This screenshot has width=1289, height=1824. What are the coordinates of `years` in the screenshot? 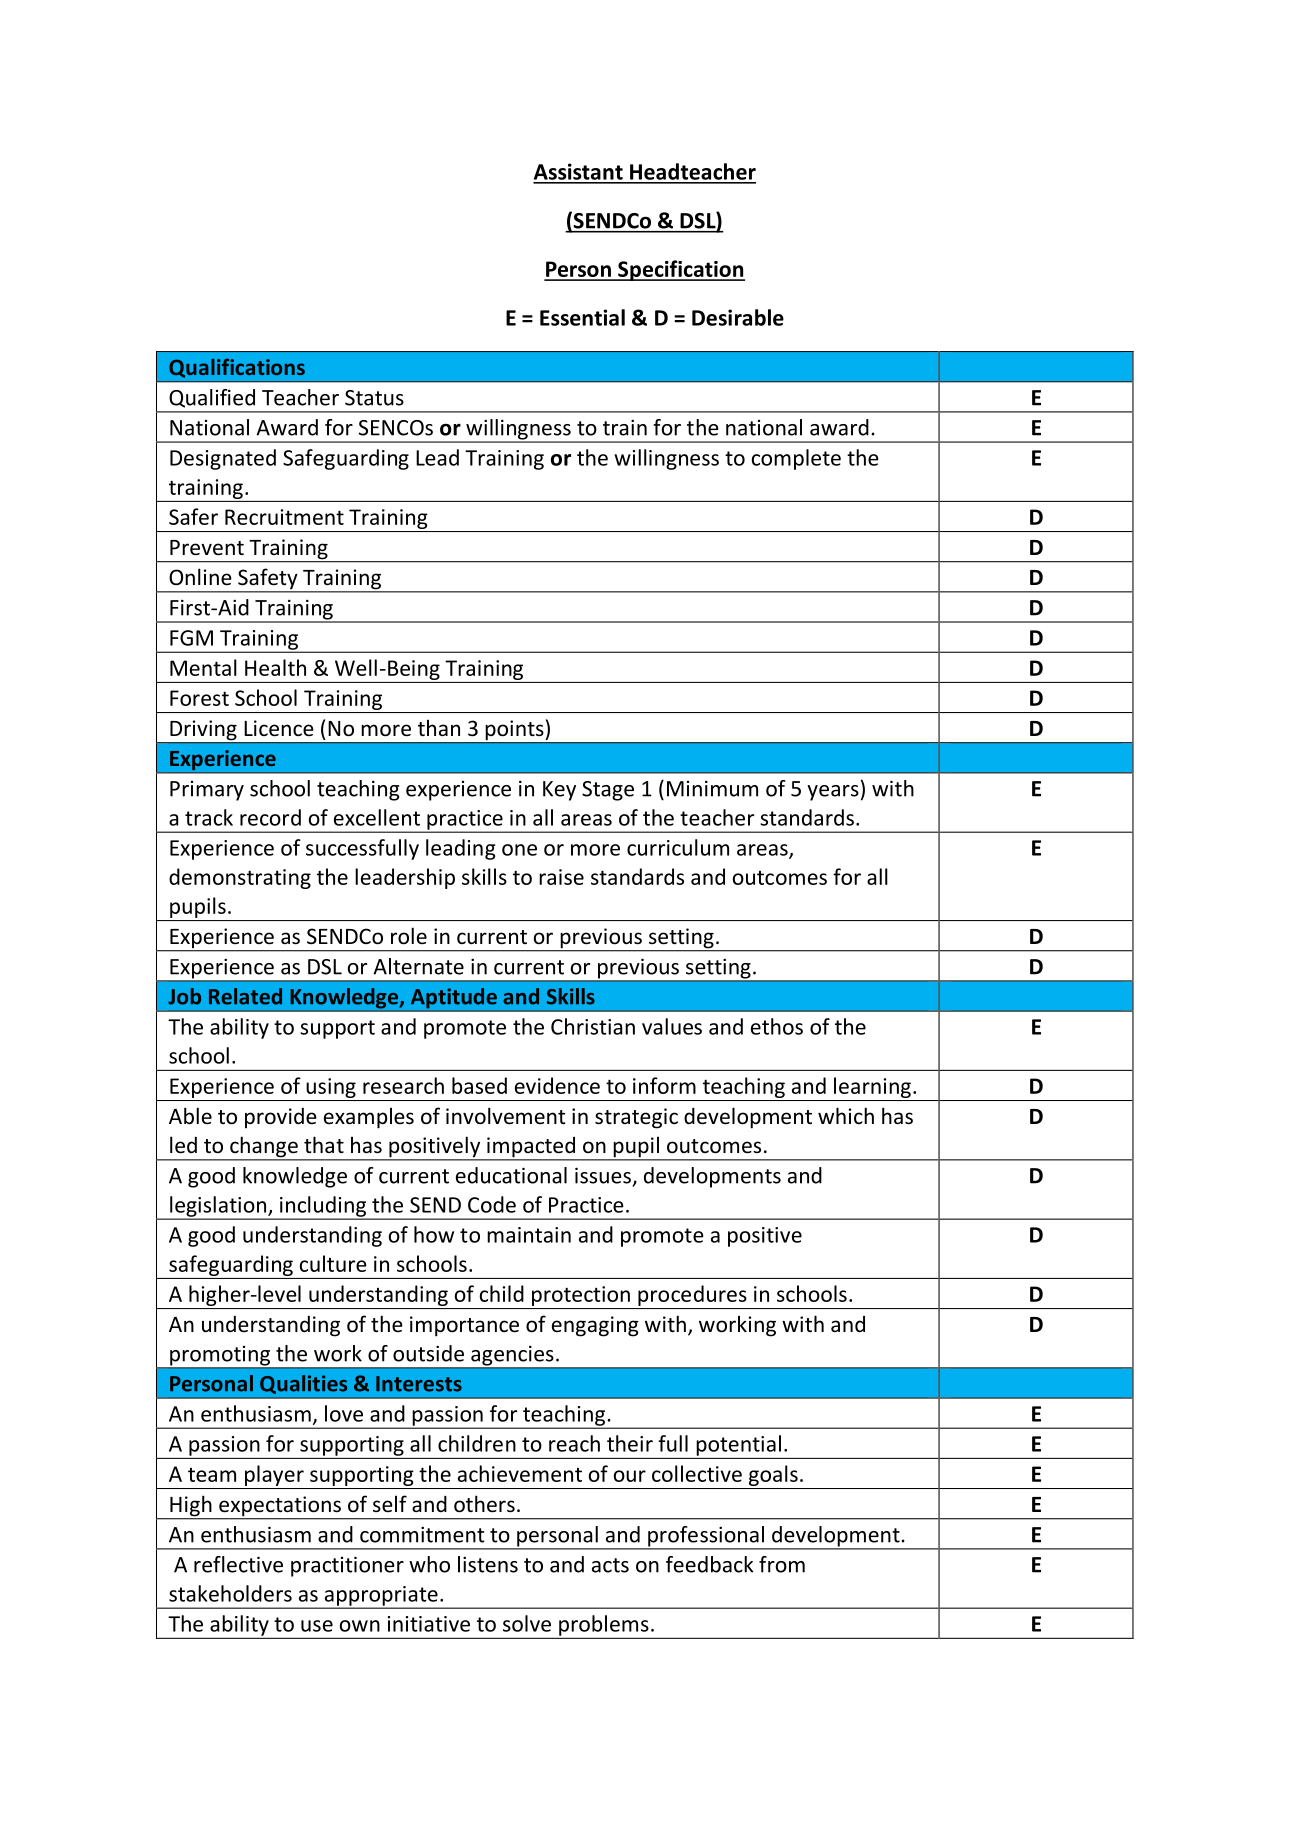 It's located at (833, 793).
